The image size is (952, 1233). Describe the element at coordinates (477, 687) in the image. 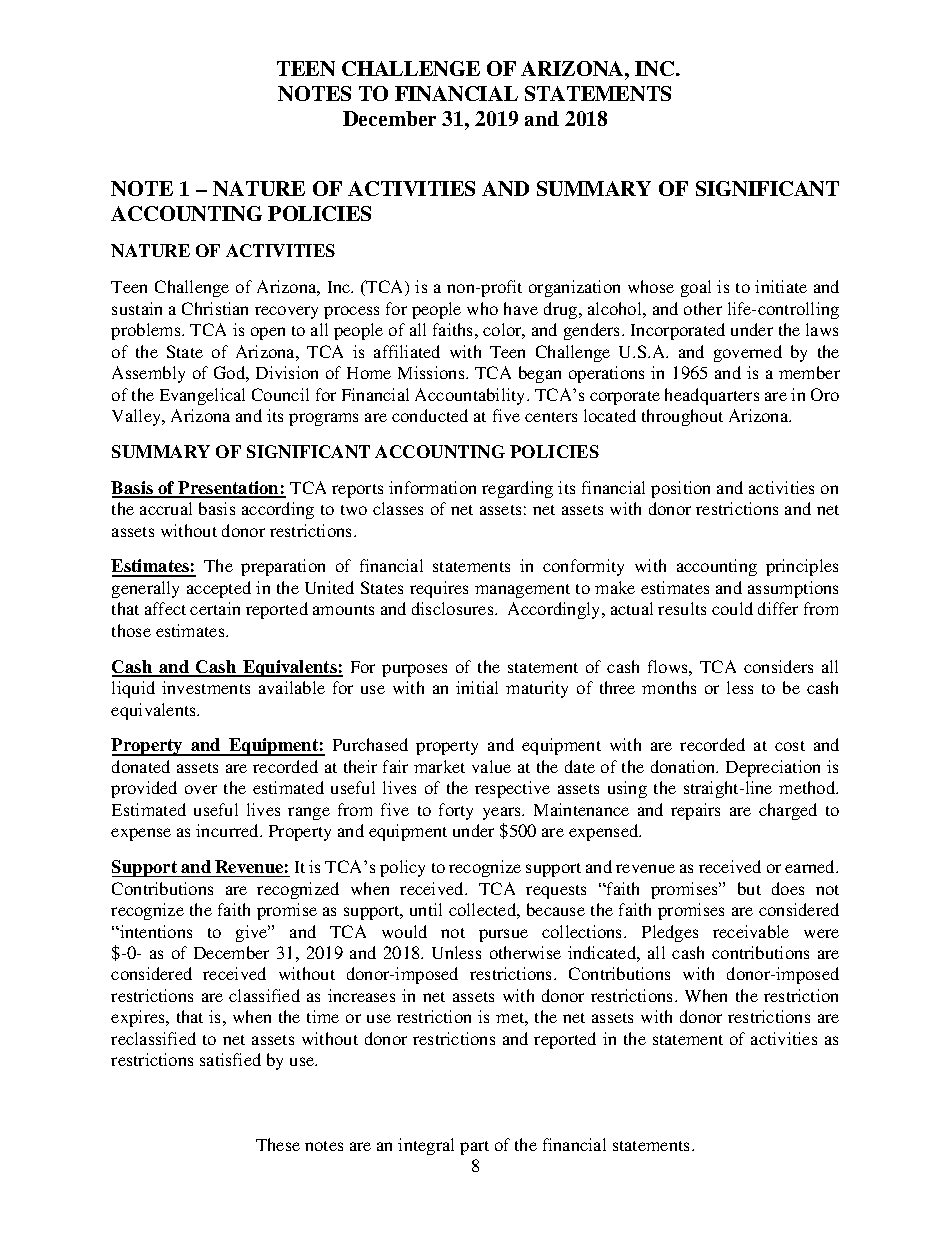

I see `initial` at that location.
